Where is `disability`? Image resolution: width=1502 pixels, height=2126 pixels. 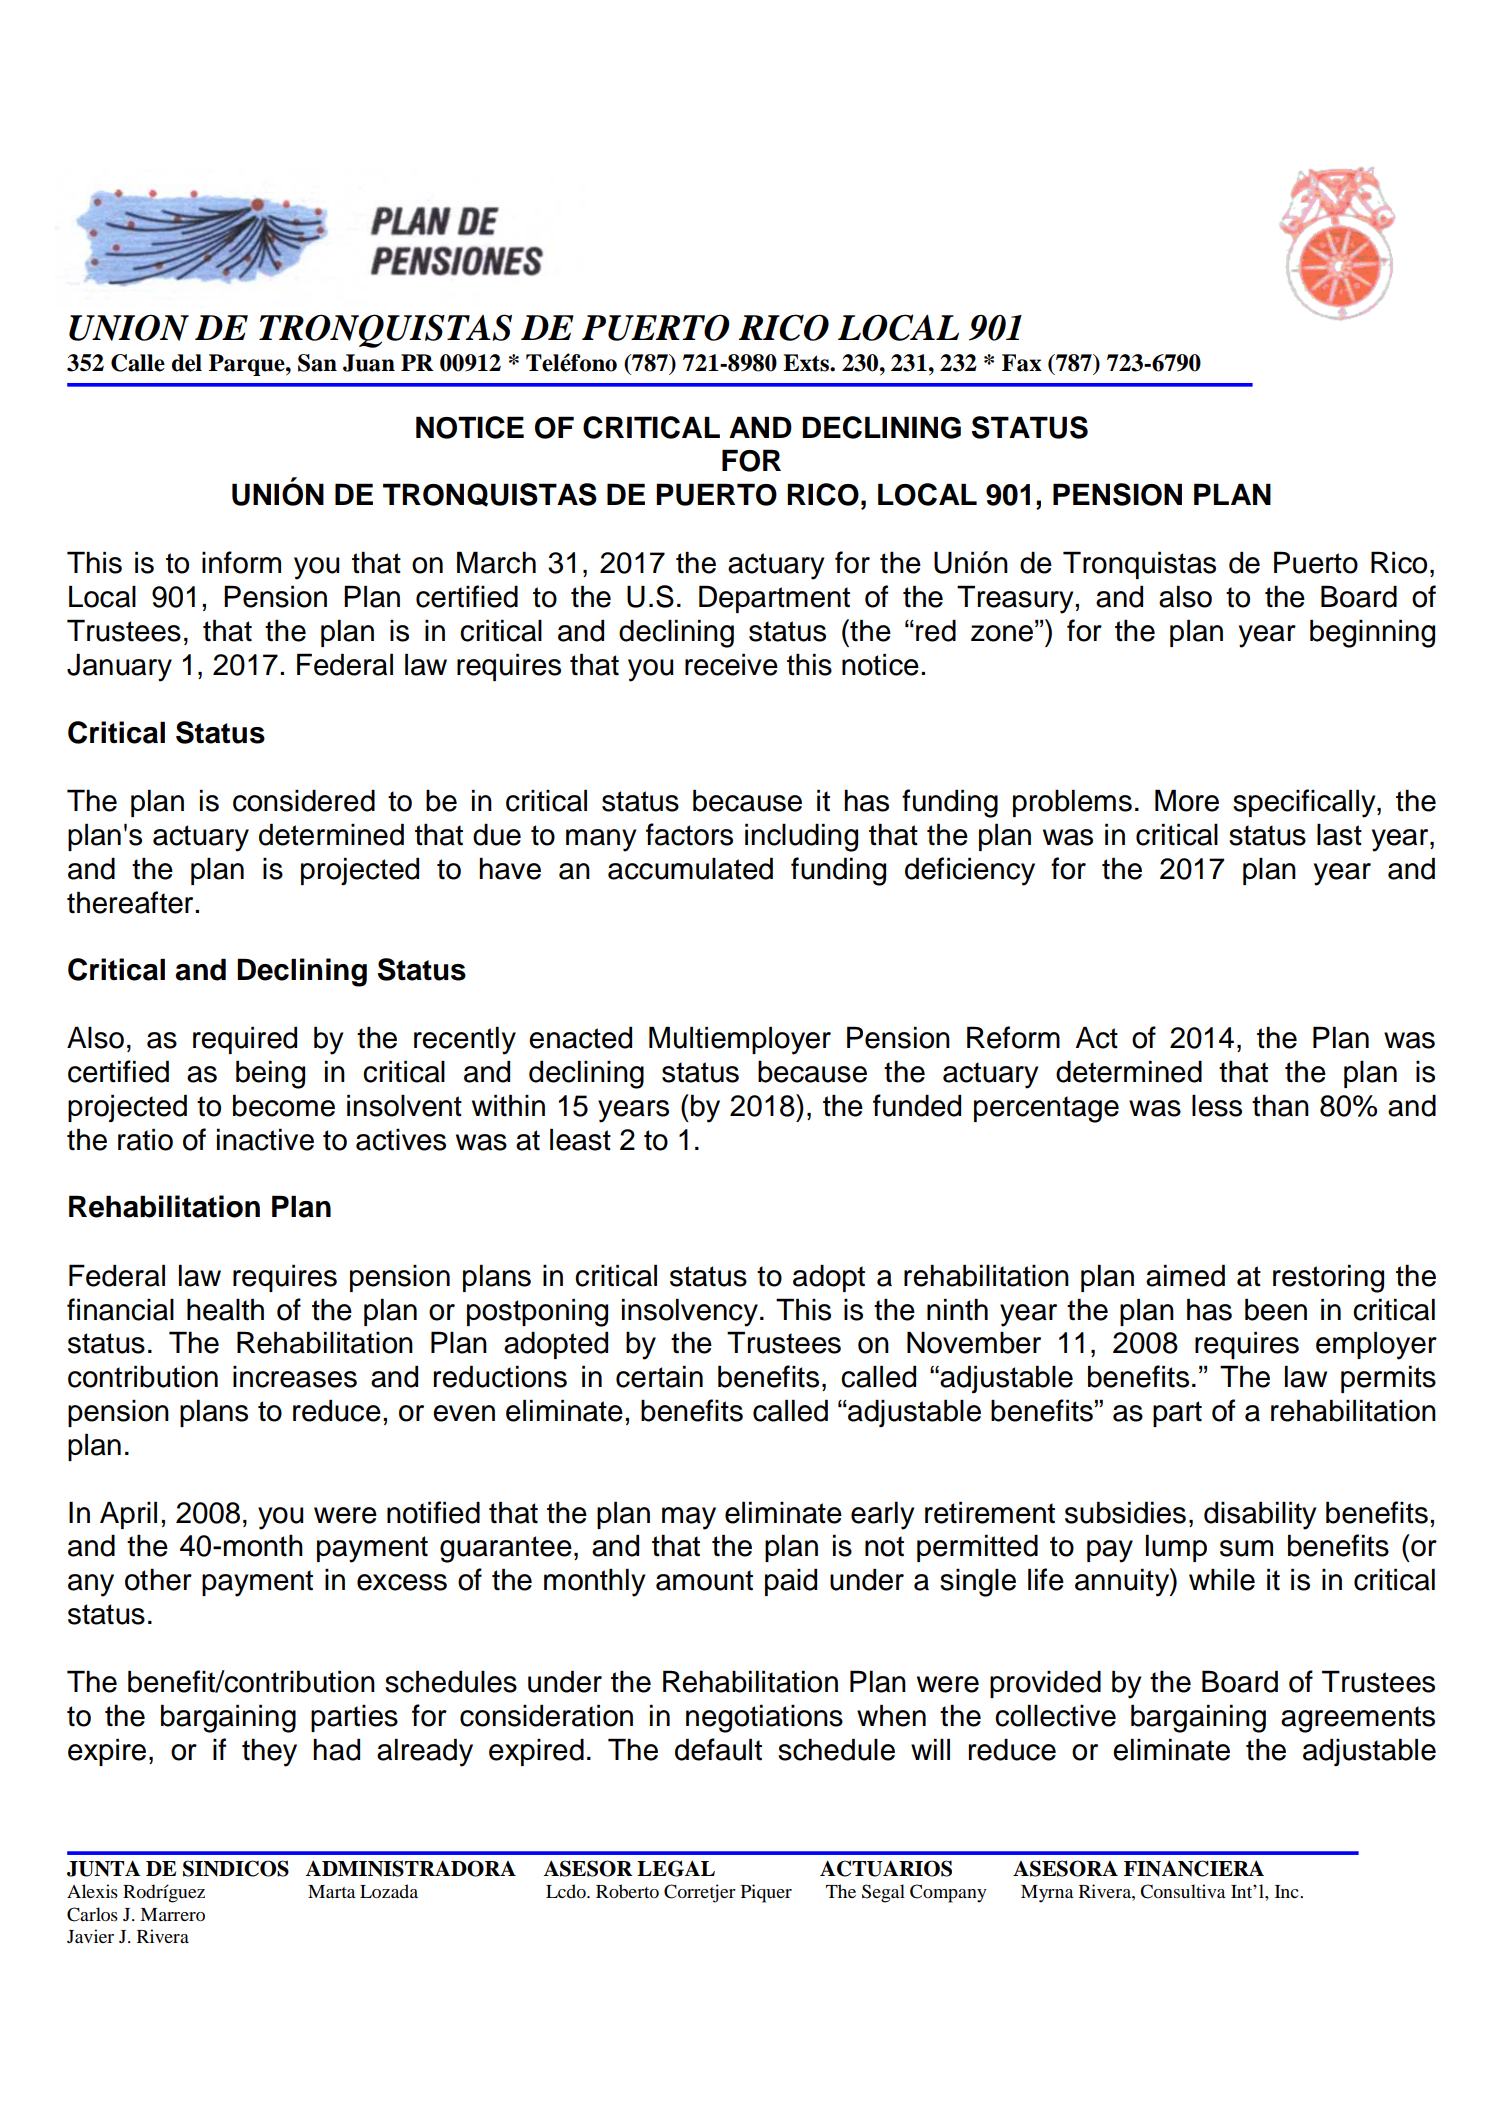
disability is located at coordinates (1260, 1515).
